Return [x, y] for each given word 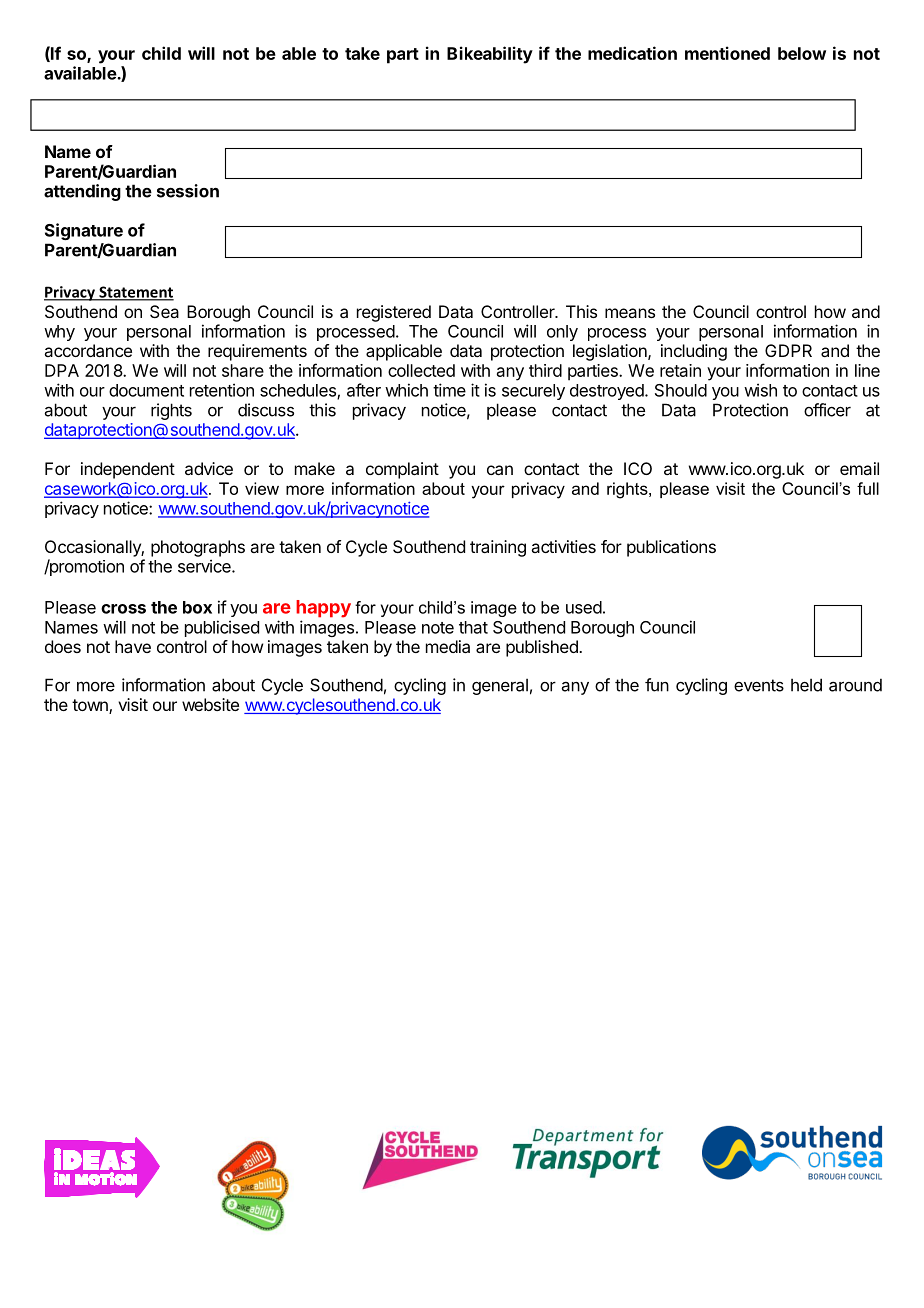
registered [394, 313]
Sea [164, 311]
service [205, 566]
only [562, 333]
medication [632, 53]
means [630, 313]
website [210, 704]
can [500, 470]
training [498, 548]
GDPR [788, 350]
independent [128, 470]
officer [827, 410]
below [802, 53]
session [188, 191]
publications [671, 548]
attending [82, 192]
